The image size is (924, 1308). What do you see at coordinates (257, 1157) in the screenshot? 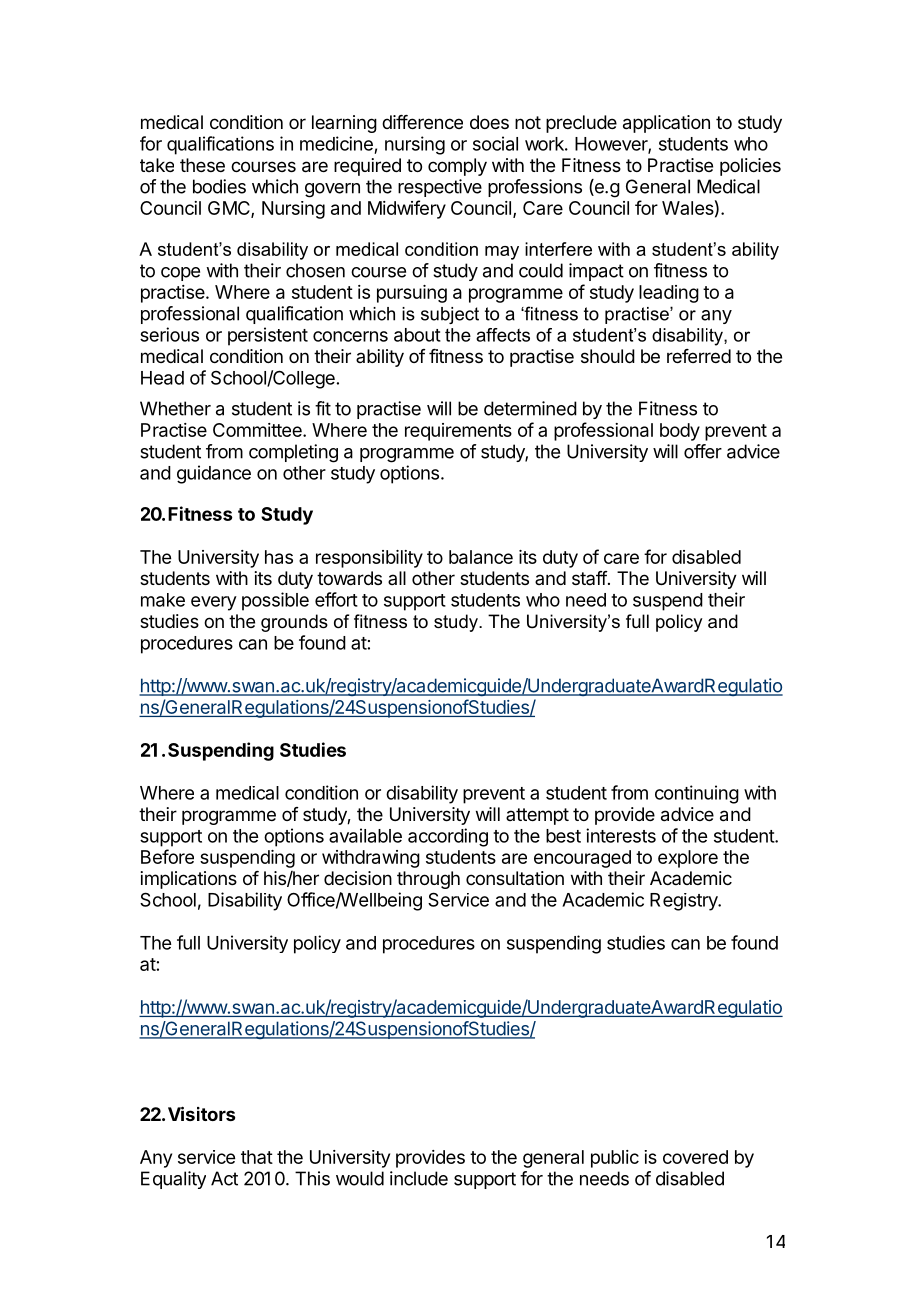
I see `that` at bounding box center [257, 1157].
